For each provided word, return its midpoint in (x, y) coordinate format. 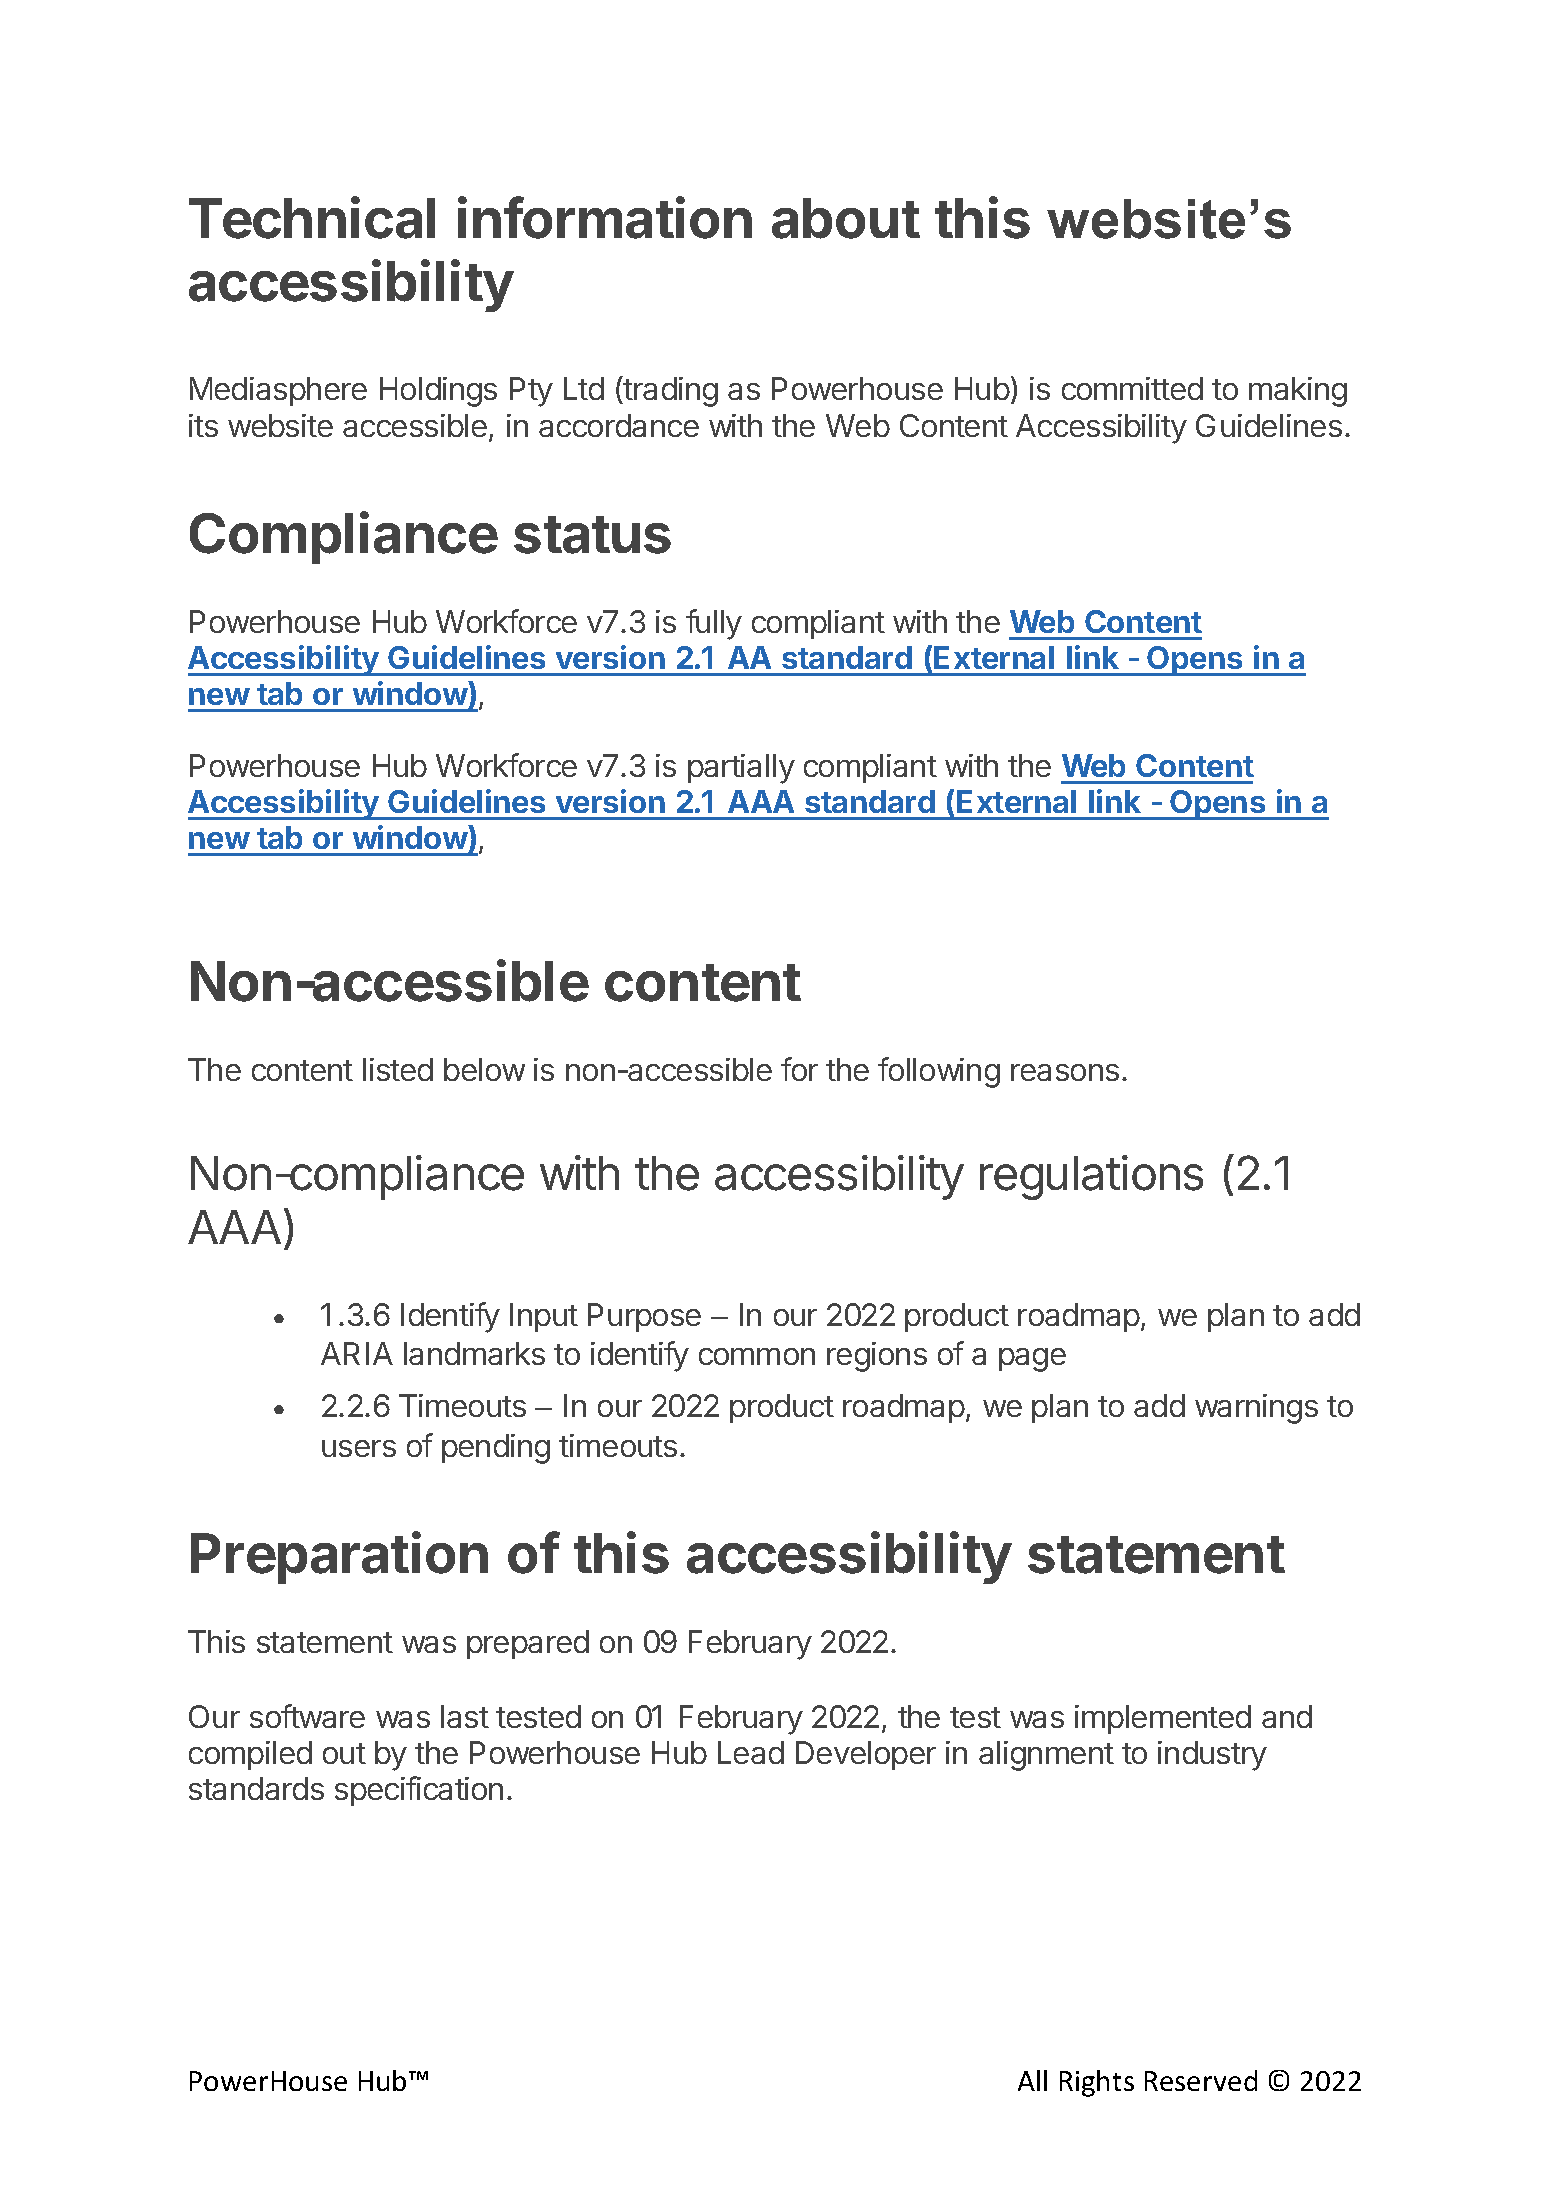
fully (714, 624)
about (846, 218)
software (307, 1716)
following (939, 1072)
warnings (1256, 1409)
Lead (751, 1752)
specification (419, 1791)
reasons (1065, 1072)
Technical (312, 218)
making (1298, 392)
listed (398, 1069)
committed (1132, 388)
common (757, 1356)
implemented (1163, 1719)
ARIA (357, 1353)
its (203, 425)
